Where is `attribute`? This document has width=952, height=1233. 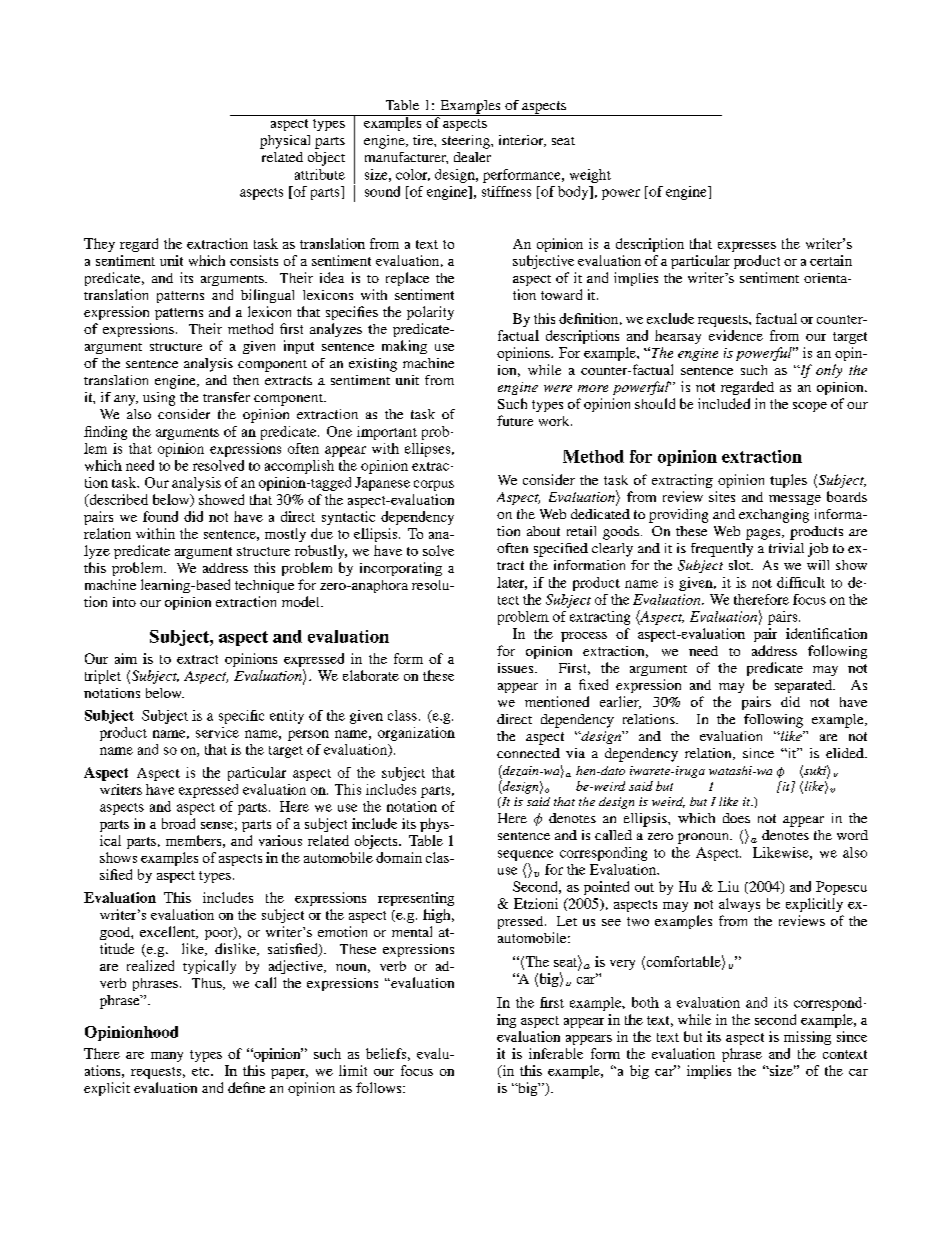
attribute is located at coordinates (320, 174).
